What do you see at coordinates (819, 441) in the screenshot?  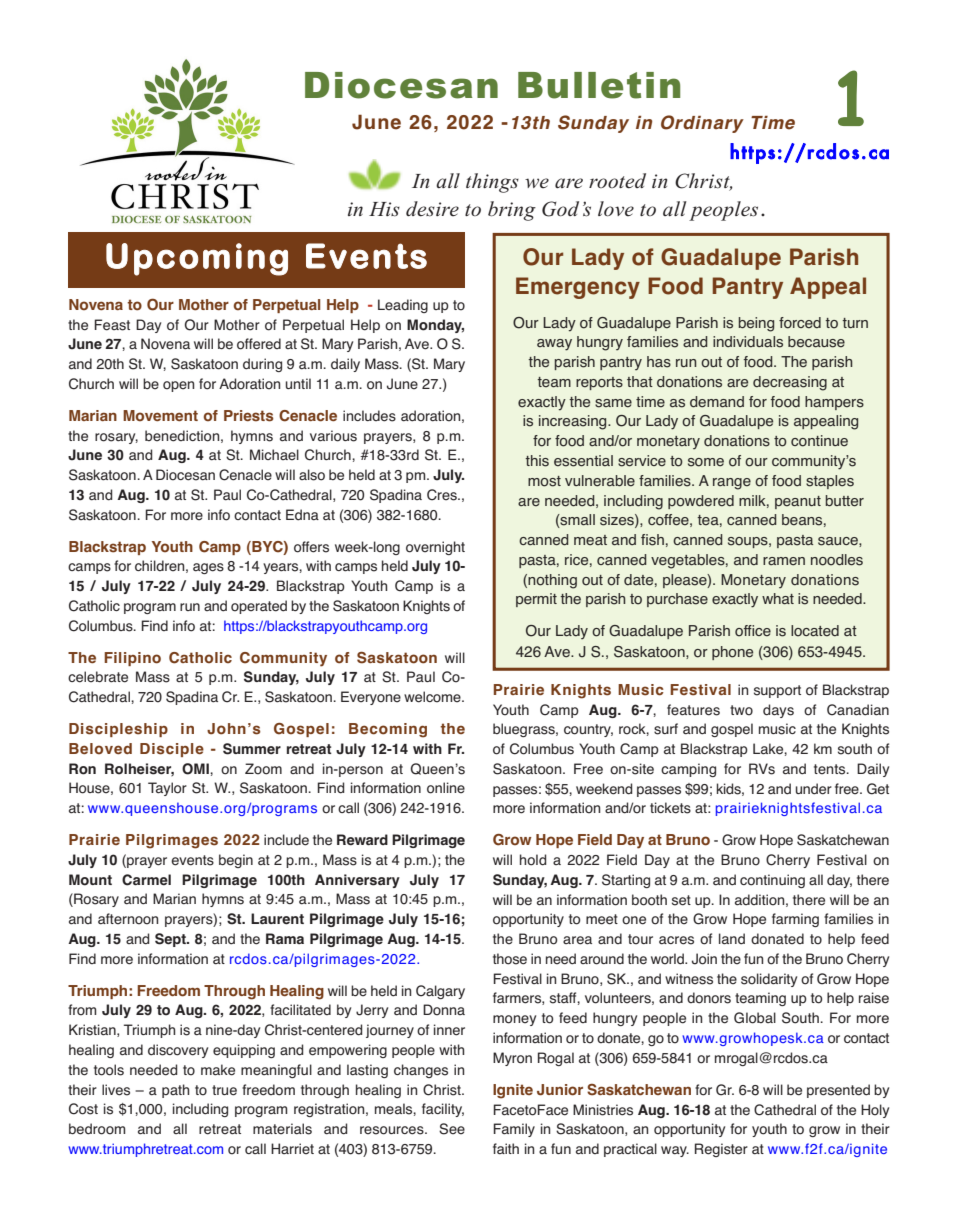 I see `continue` at bounding box center [819, 441].
